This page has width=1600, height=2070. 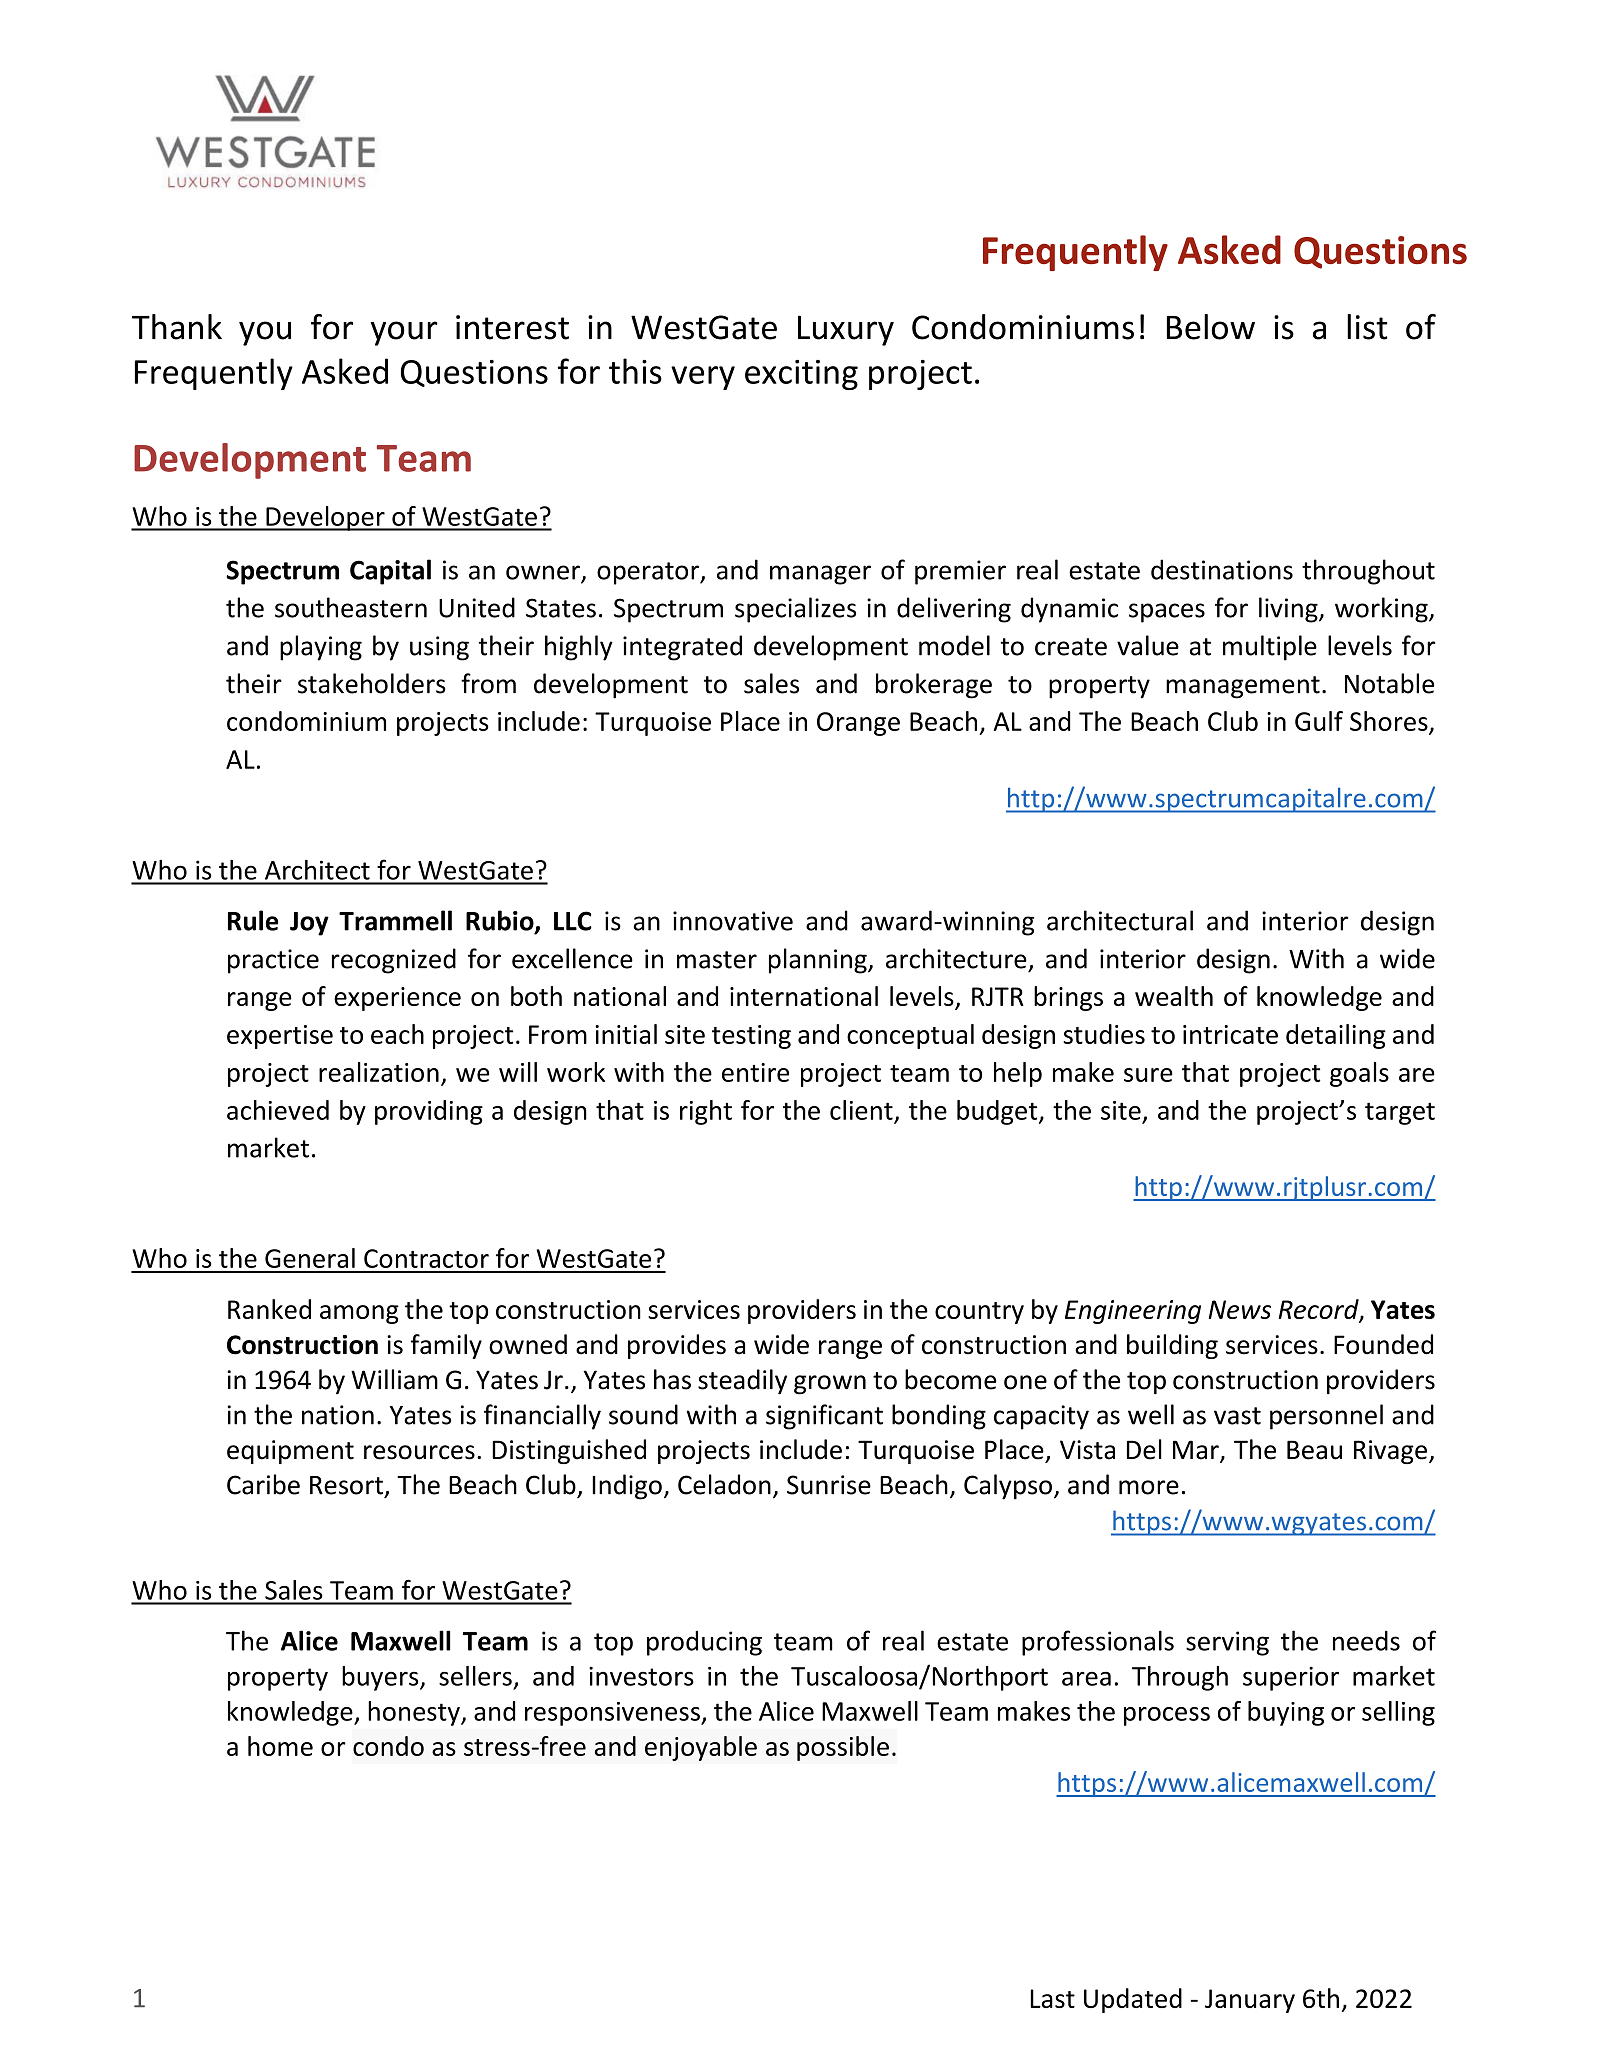 What do you see at coordinates (801, 375) in the page?
I see `exciting` at bounding box center [801, 375].
